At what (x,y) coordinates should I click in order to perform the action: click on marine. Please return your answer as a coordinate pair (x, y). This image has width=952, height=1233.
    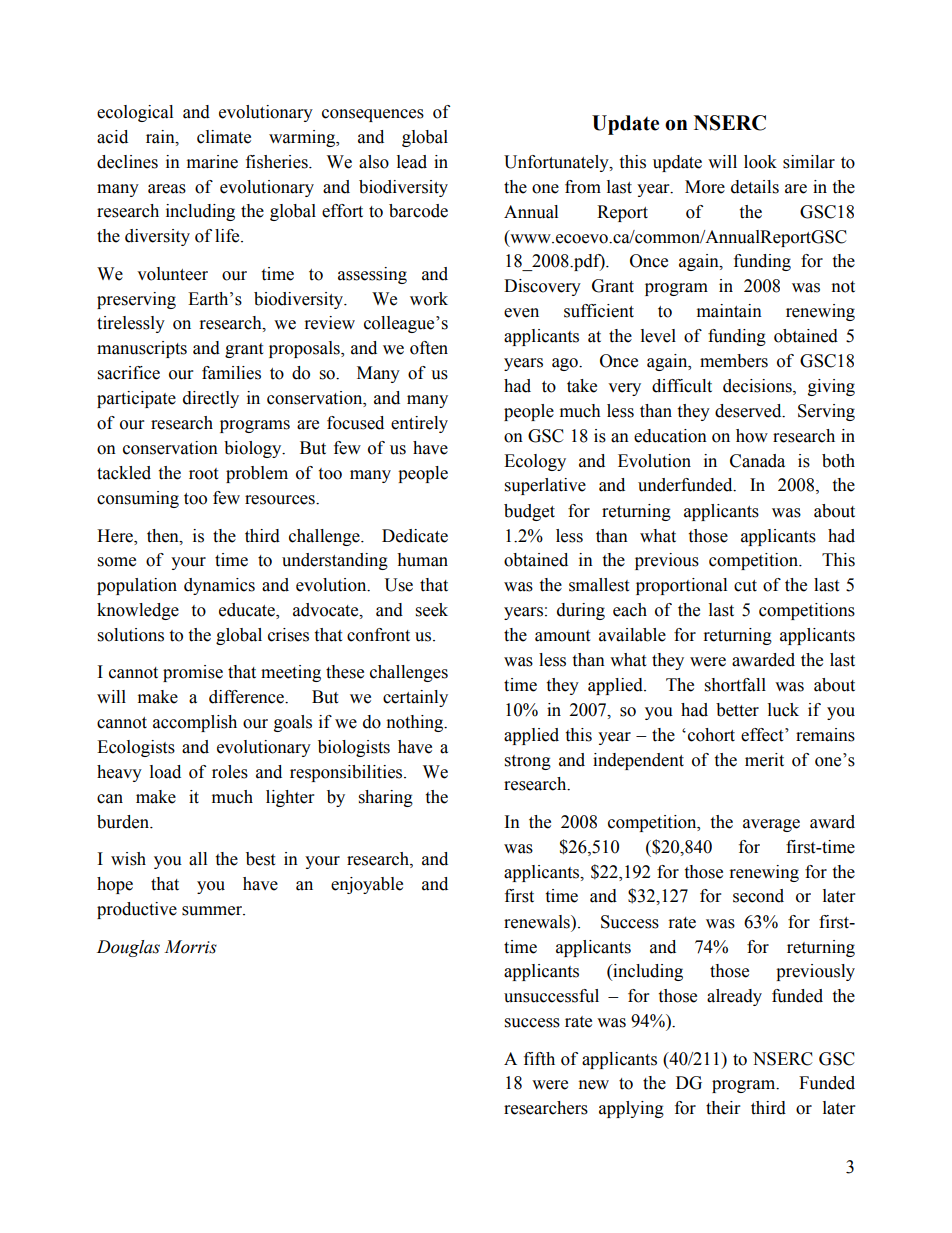
    Looking at the image, I should click on (212, 162).
